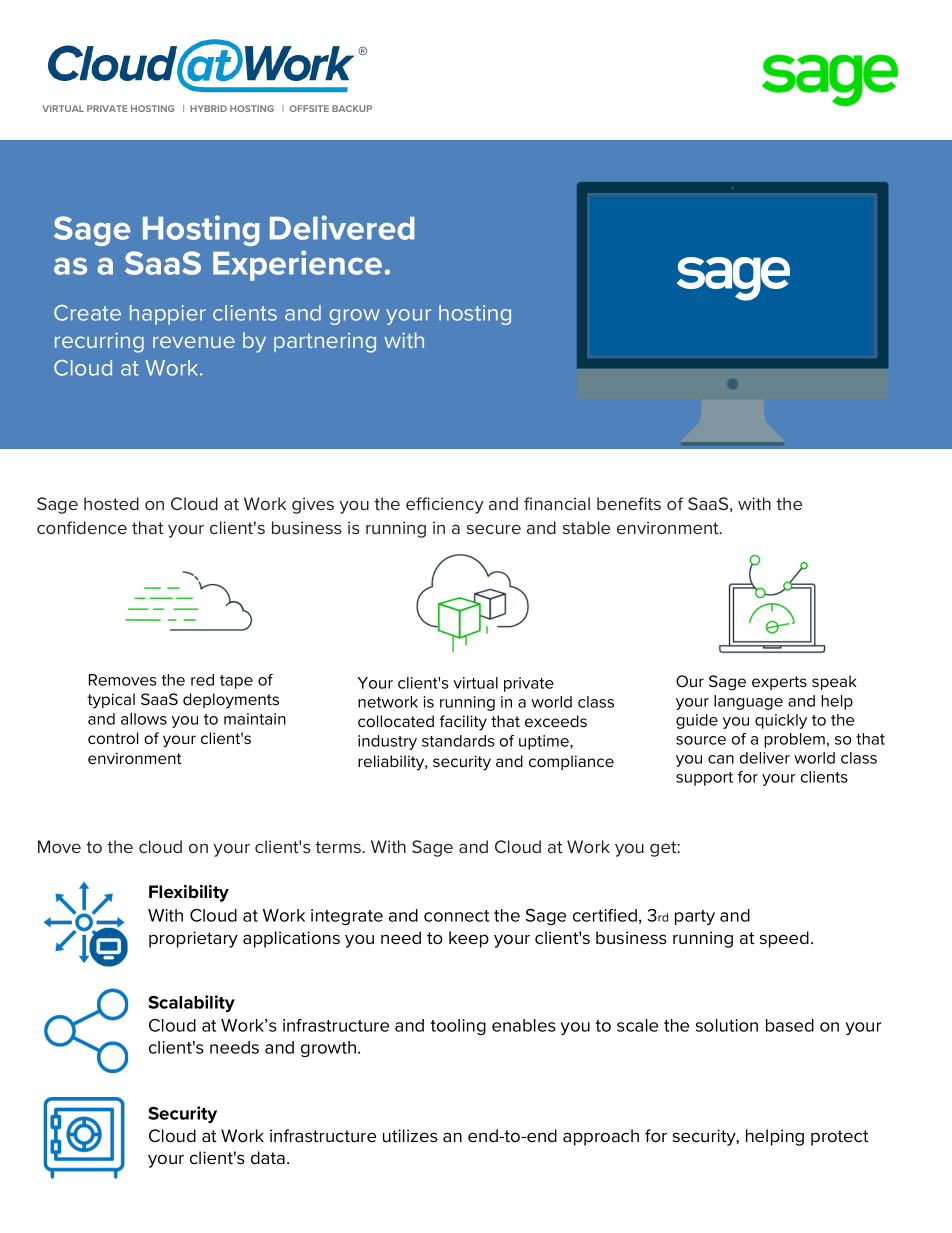 This page has width=952, height=1233. Describe the element at coordinates (445, 505) in the page. I see `efficiency` at that location.
